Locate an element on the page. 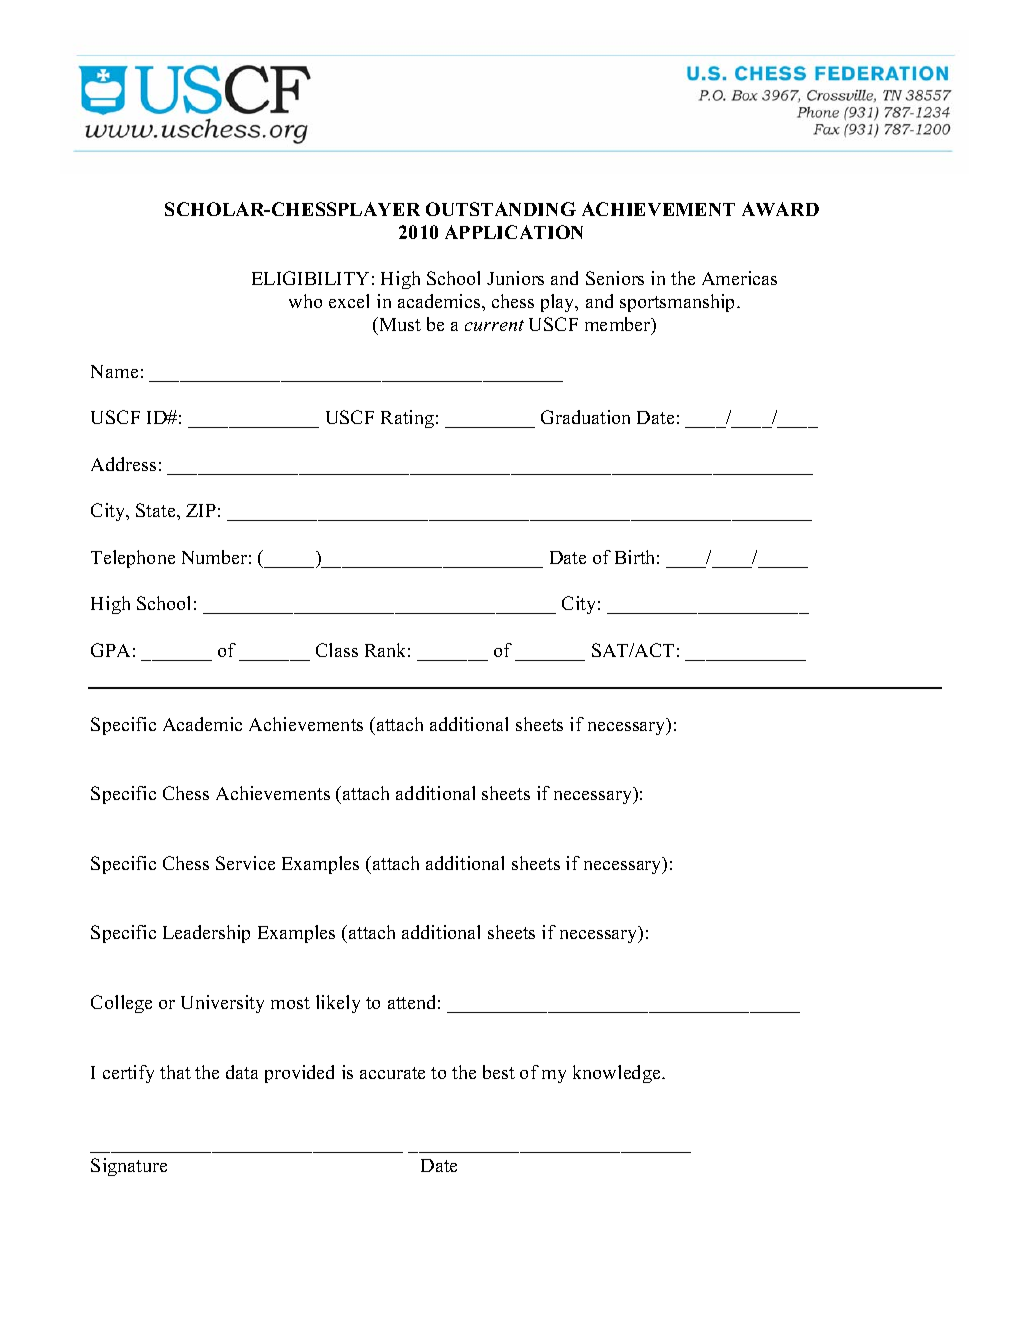 Image resolution: width=1030 pixels, height=1333 pixels. Americas is located at coordinates (739, 278).
